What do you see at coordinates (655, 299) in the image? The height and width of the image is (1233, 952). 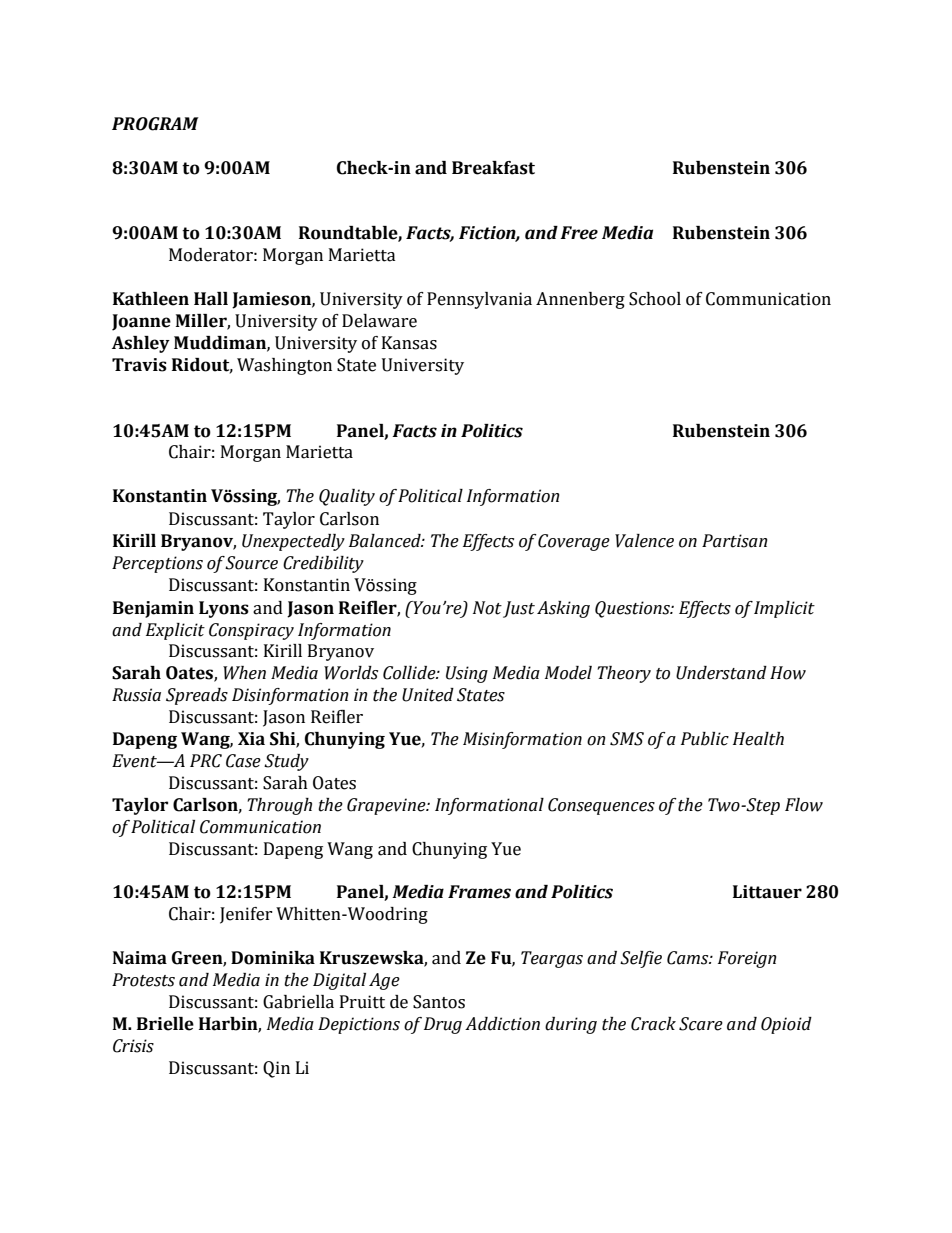 I see `School` at bounding box center [655, 299].
